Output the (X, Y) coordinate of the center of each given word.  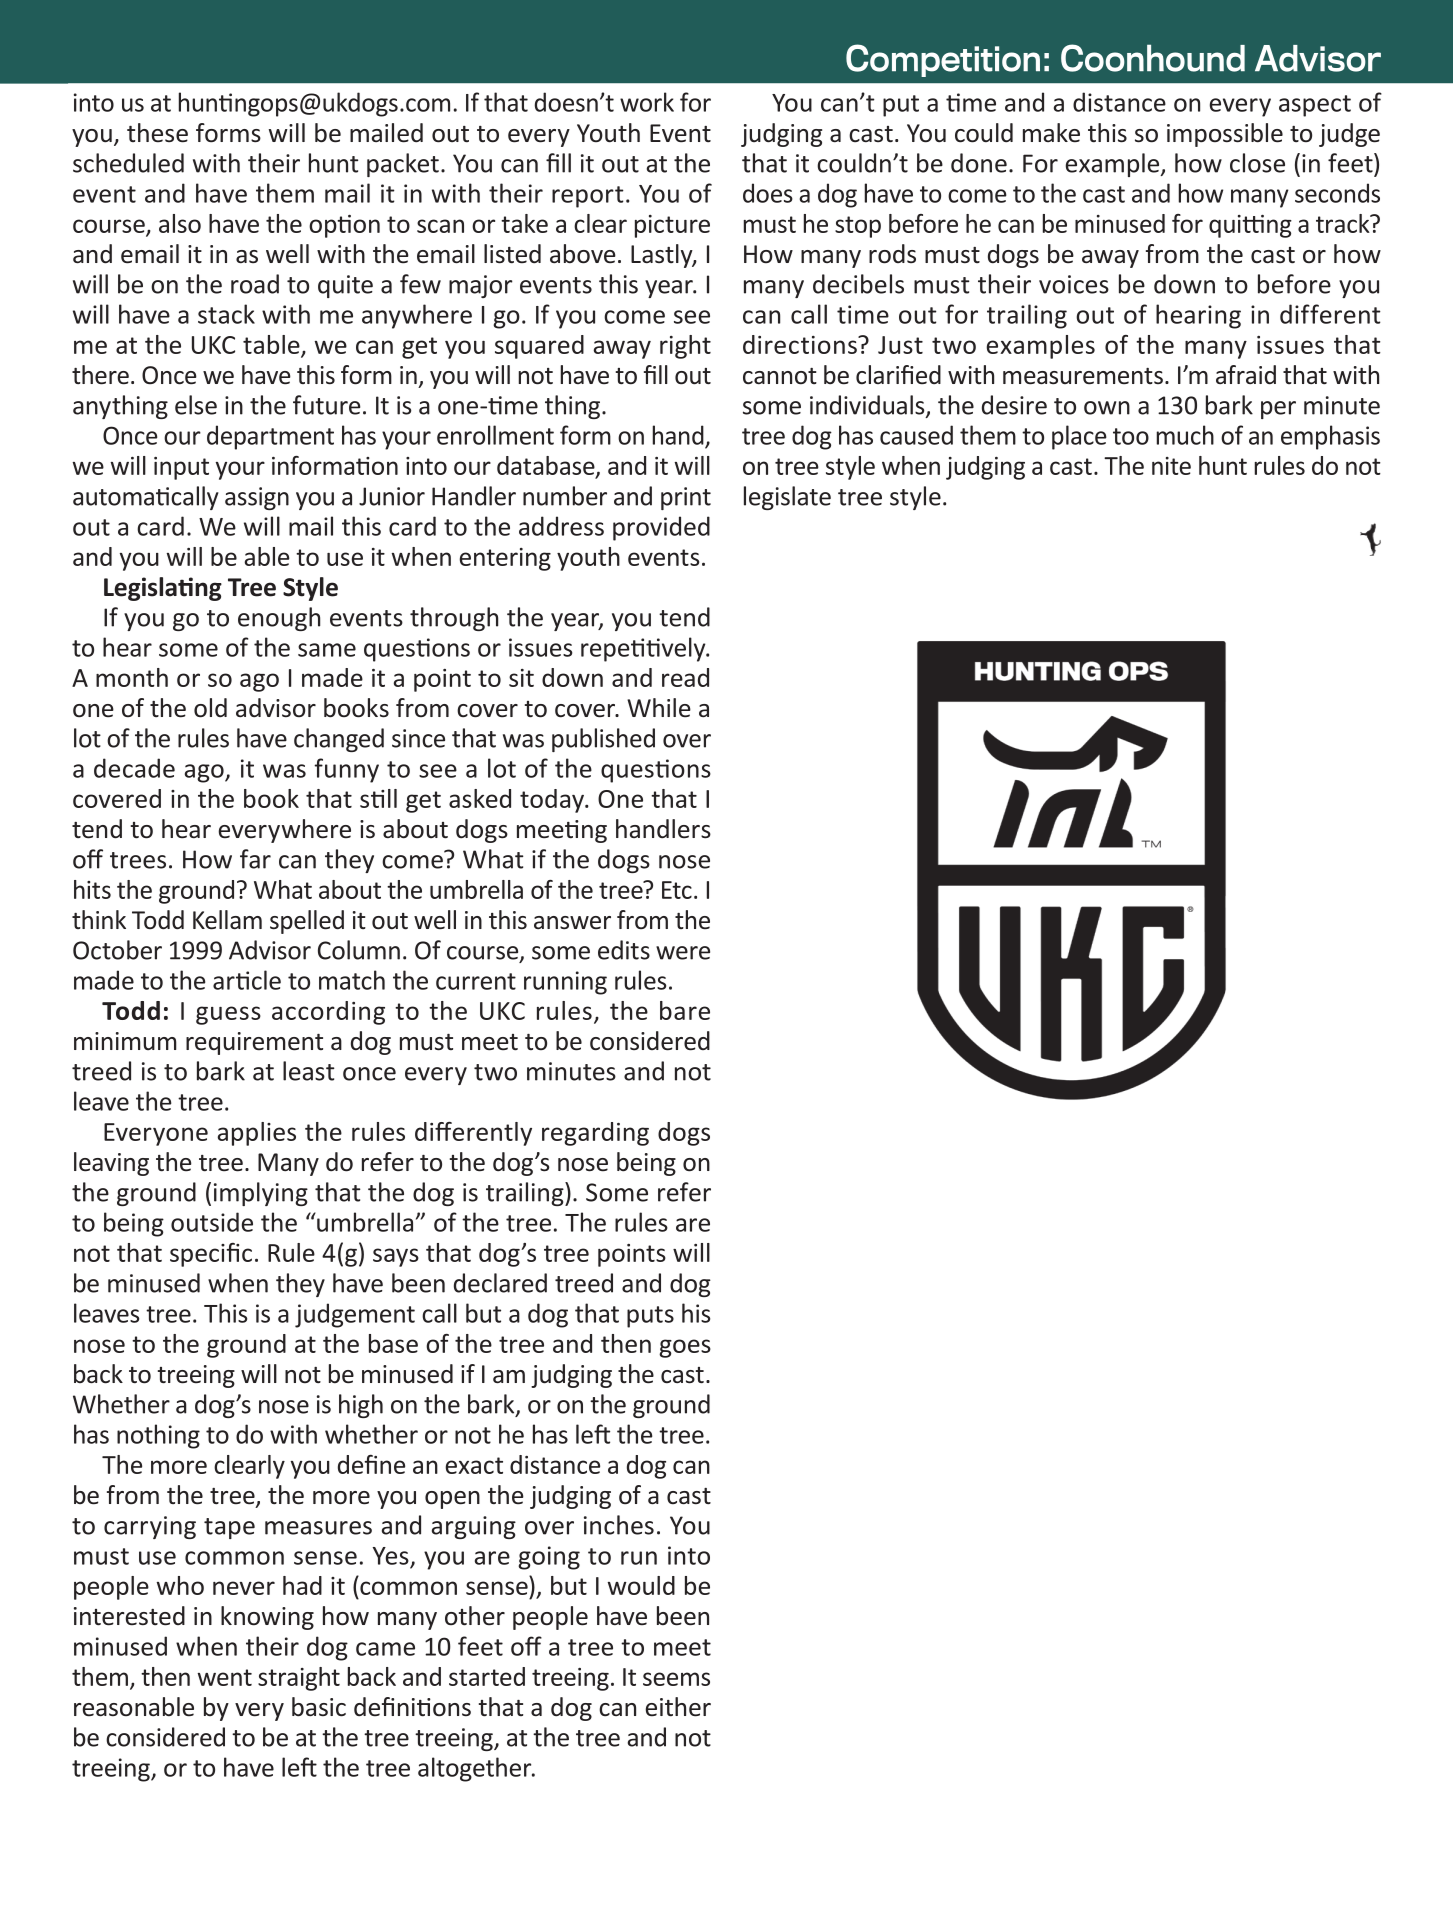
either (678, 1707)
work (647, 102)
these (157, 133)
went (224, 1677)
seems (676, 1679)
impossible (1225, 135)
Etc (677, 890)
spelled (307, 922)
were (683, 953)
